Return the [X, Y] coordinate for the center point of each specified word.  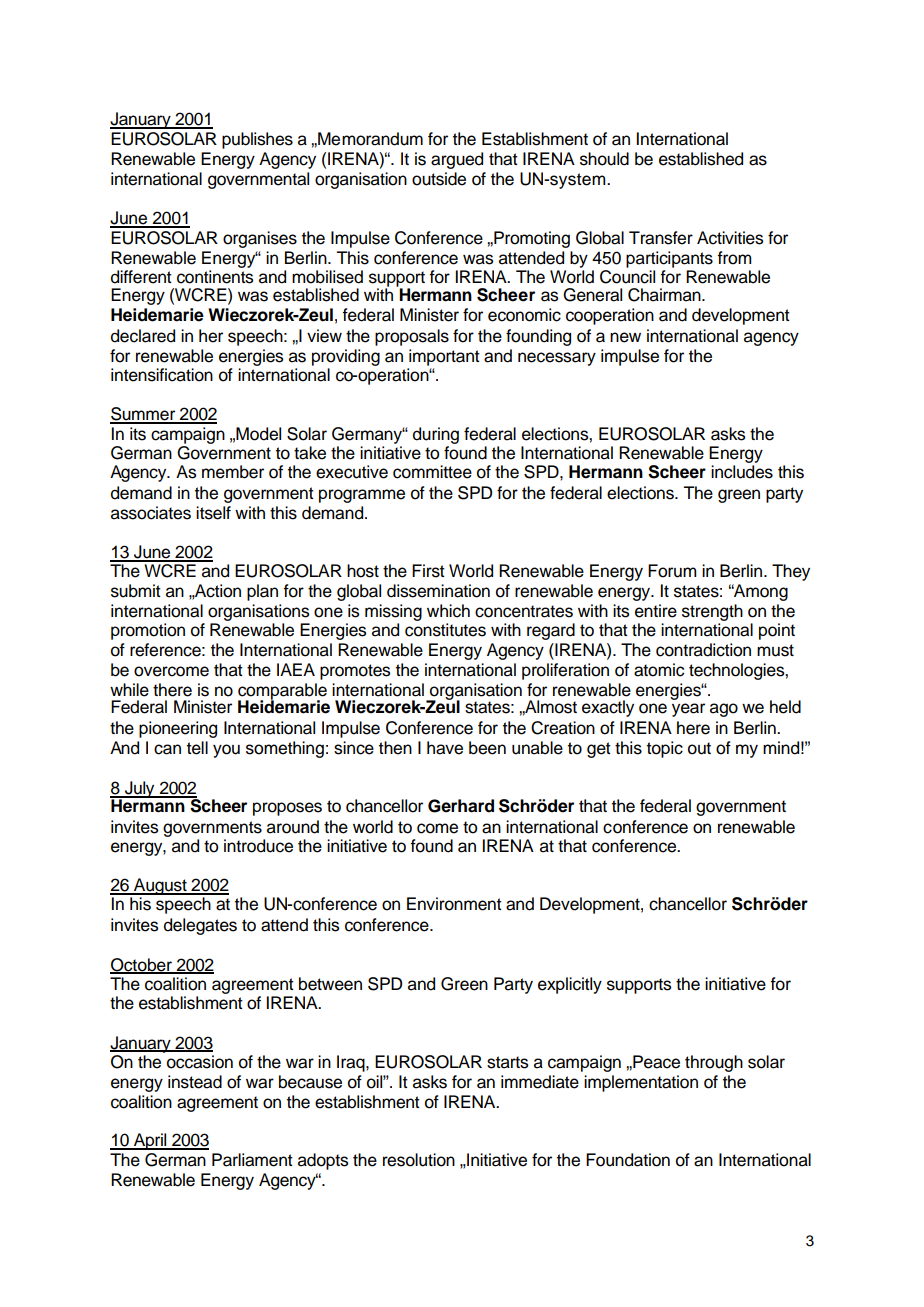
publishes [257, 140]
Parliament [252, 1160]
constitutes [445, 630]
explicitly [570, 985]
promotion [148, 631]
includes [742, 472]
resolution [419, 1160]
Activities [730, 238]
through [714, 1063]
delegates [200, 926]
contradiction [703, 650]
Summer [144, 415]
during [436, 435]
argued [457, 160]
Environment [454, 904]
